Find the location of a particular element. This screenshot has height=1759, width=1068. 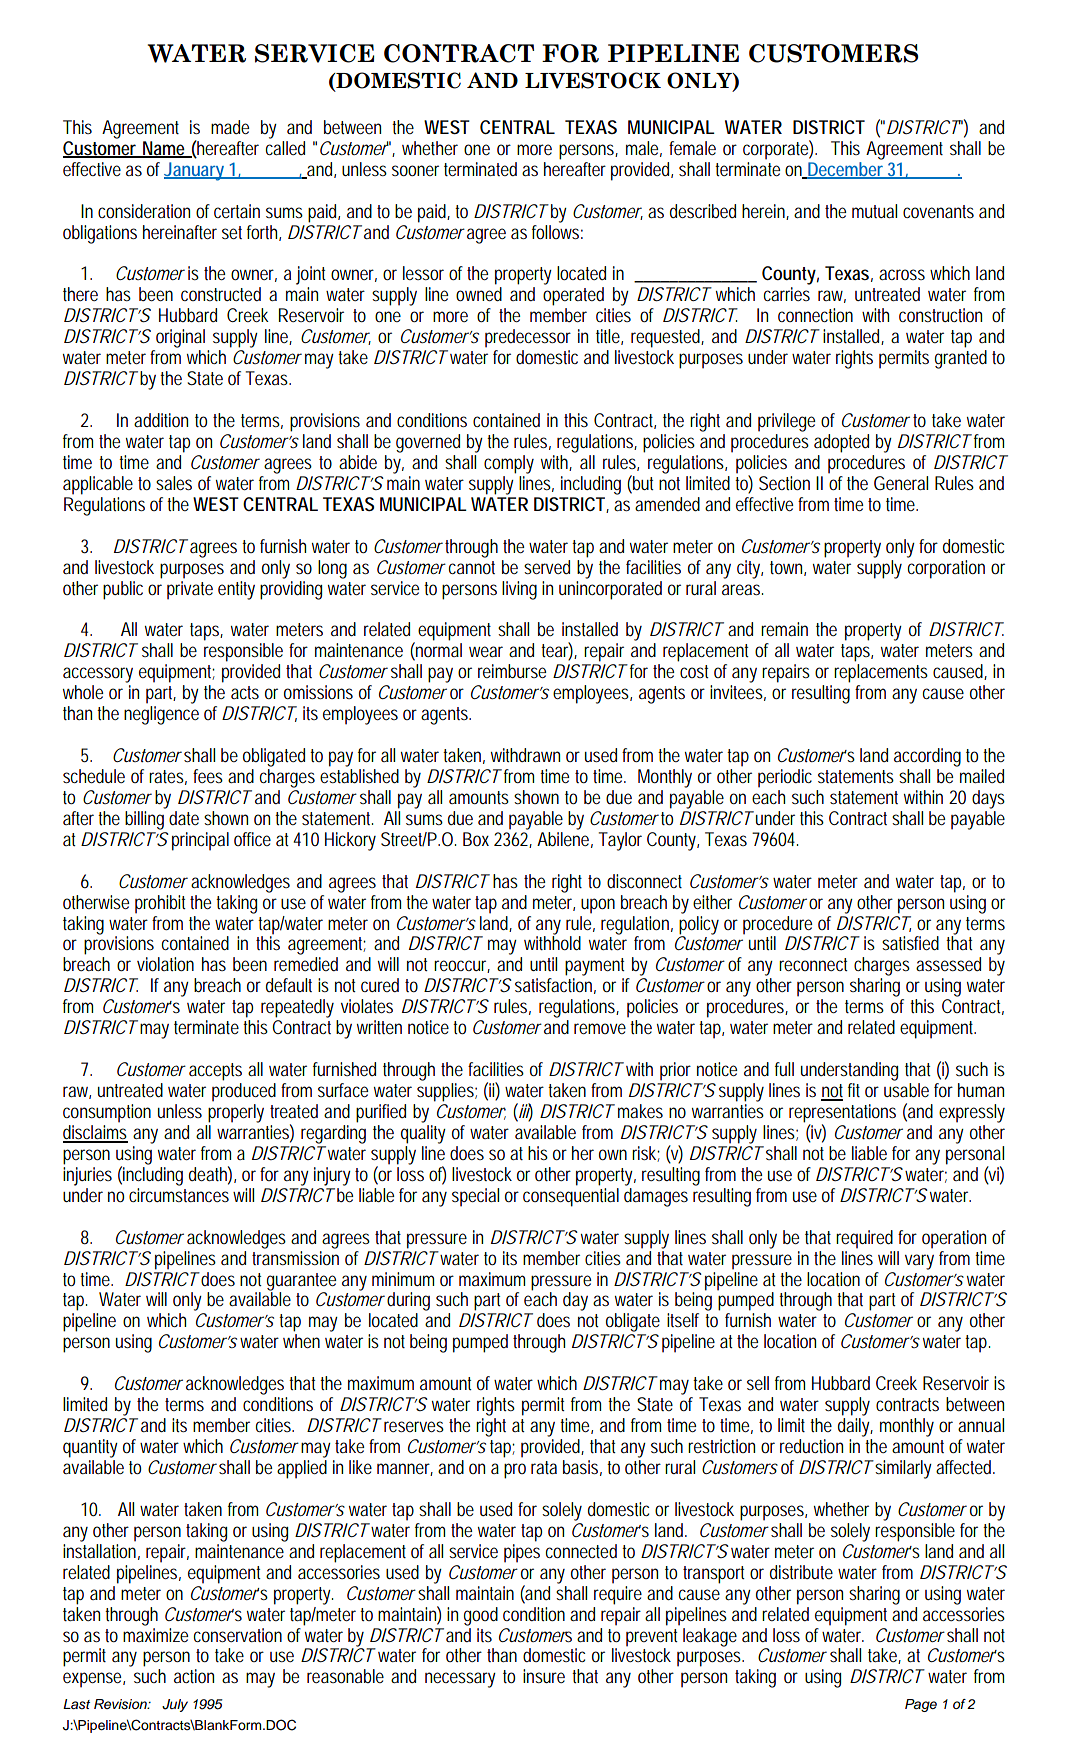

maximize is located at coordinates (155, 1633).
